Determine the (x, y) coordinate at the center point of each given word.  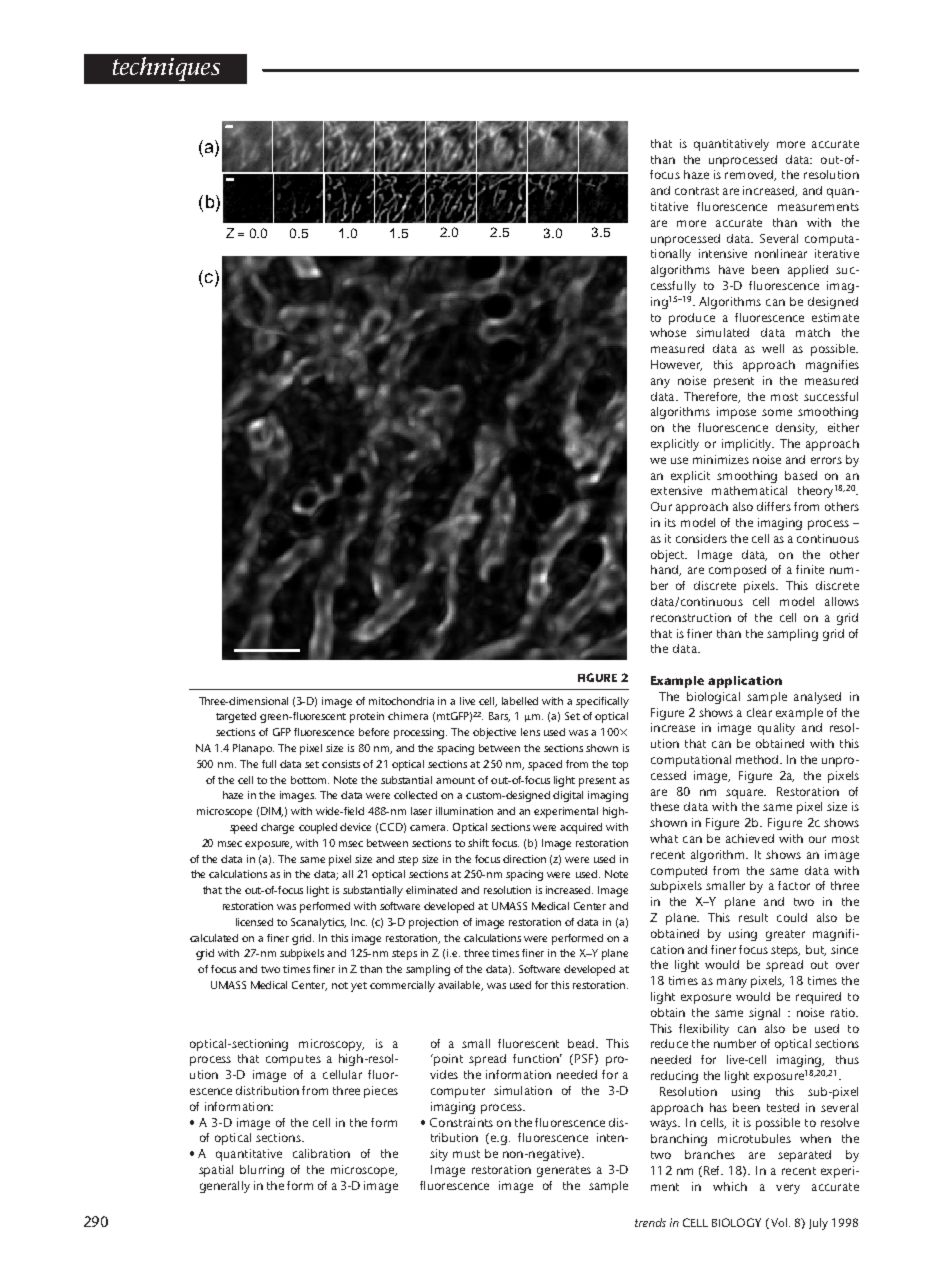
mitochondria (401, 701)
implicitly (748, 445)
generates (564, 1171)
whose (668, 332)
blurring (262, 1171)
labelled (520, 701)
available (460, 986)
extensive (676, 490)
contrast (697, 191)
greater (785, 935)
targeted (236, 717)
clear (759, 712)
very (788, 1189)
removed (750, 175)
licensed (254, 922)
